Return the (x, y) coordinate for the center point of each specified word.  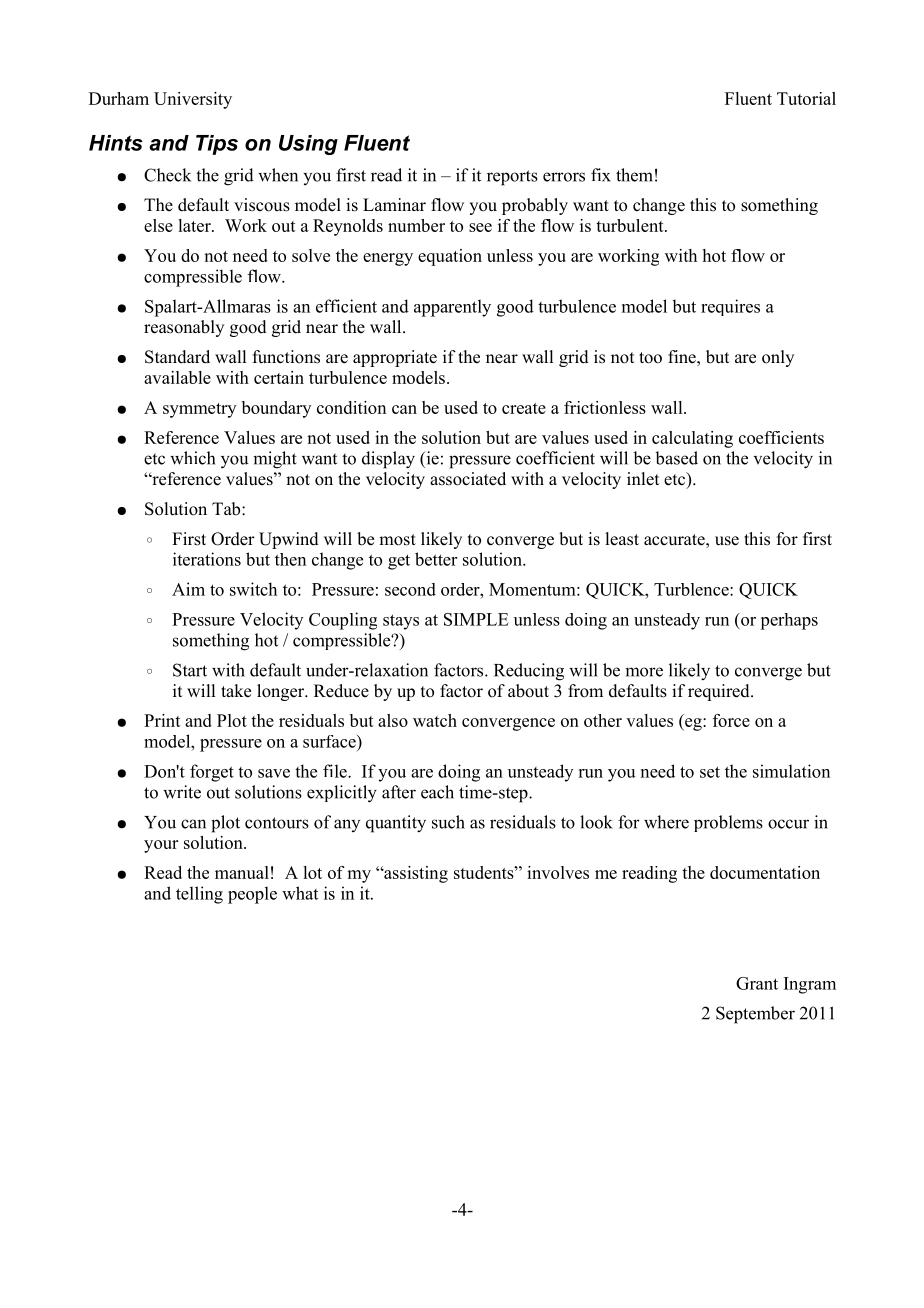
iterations (207, 559)
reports (512, 178)
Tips (217, 145)
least (622, 539)
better (436, 559)
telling (199, 895)
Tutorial (806, 98)
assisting (415, 874)
